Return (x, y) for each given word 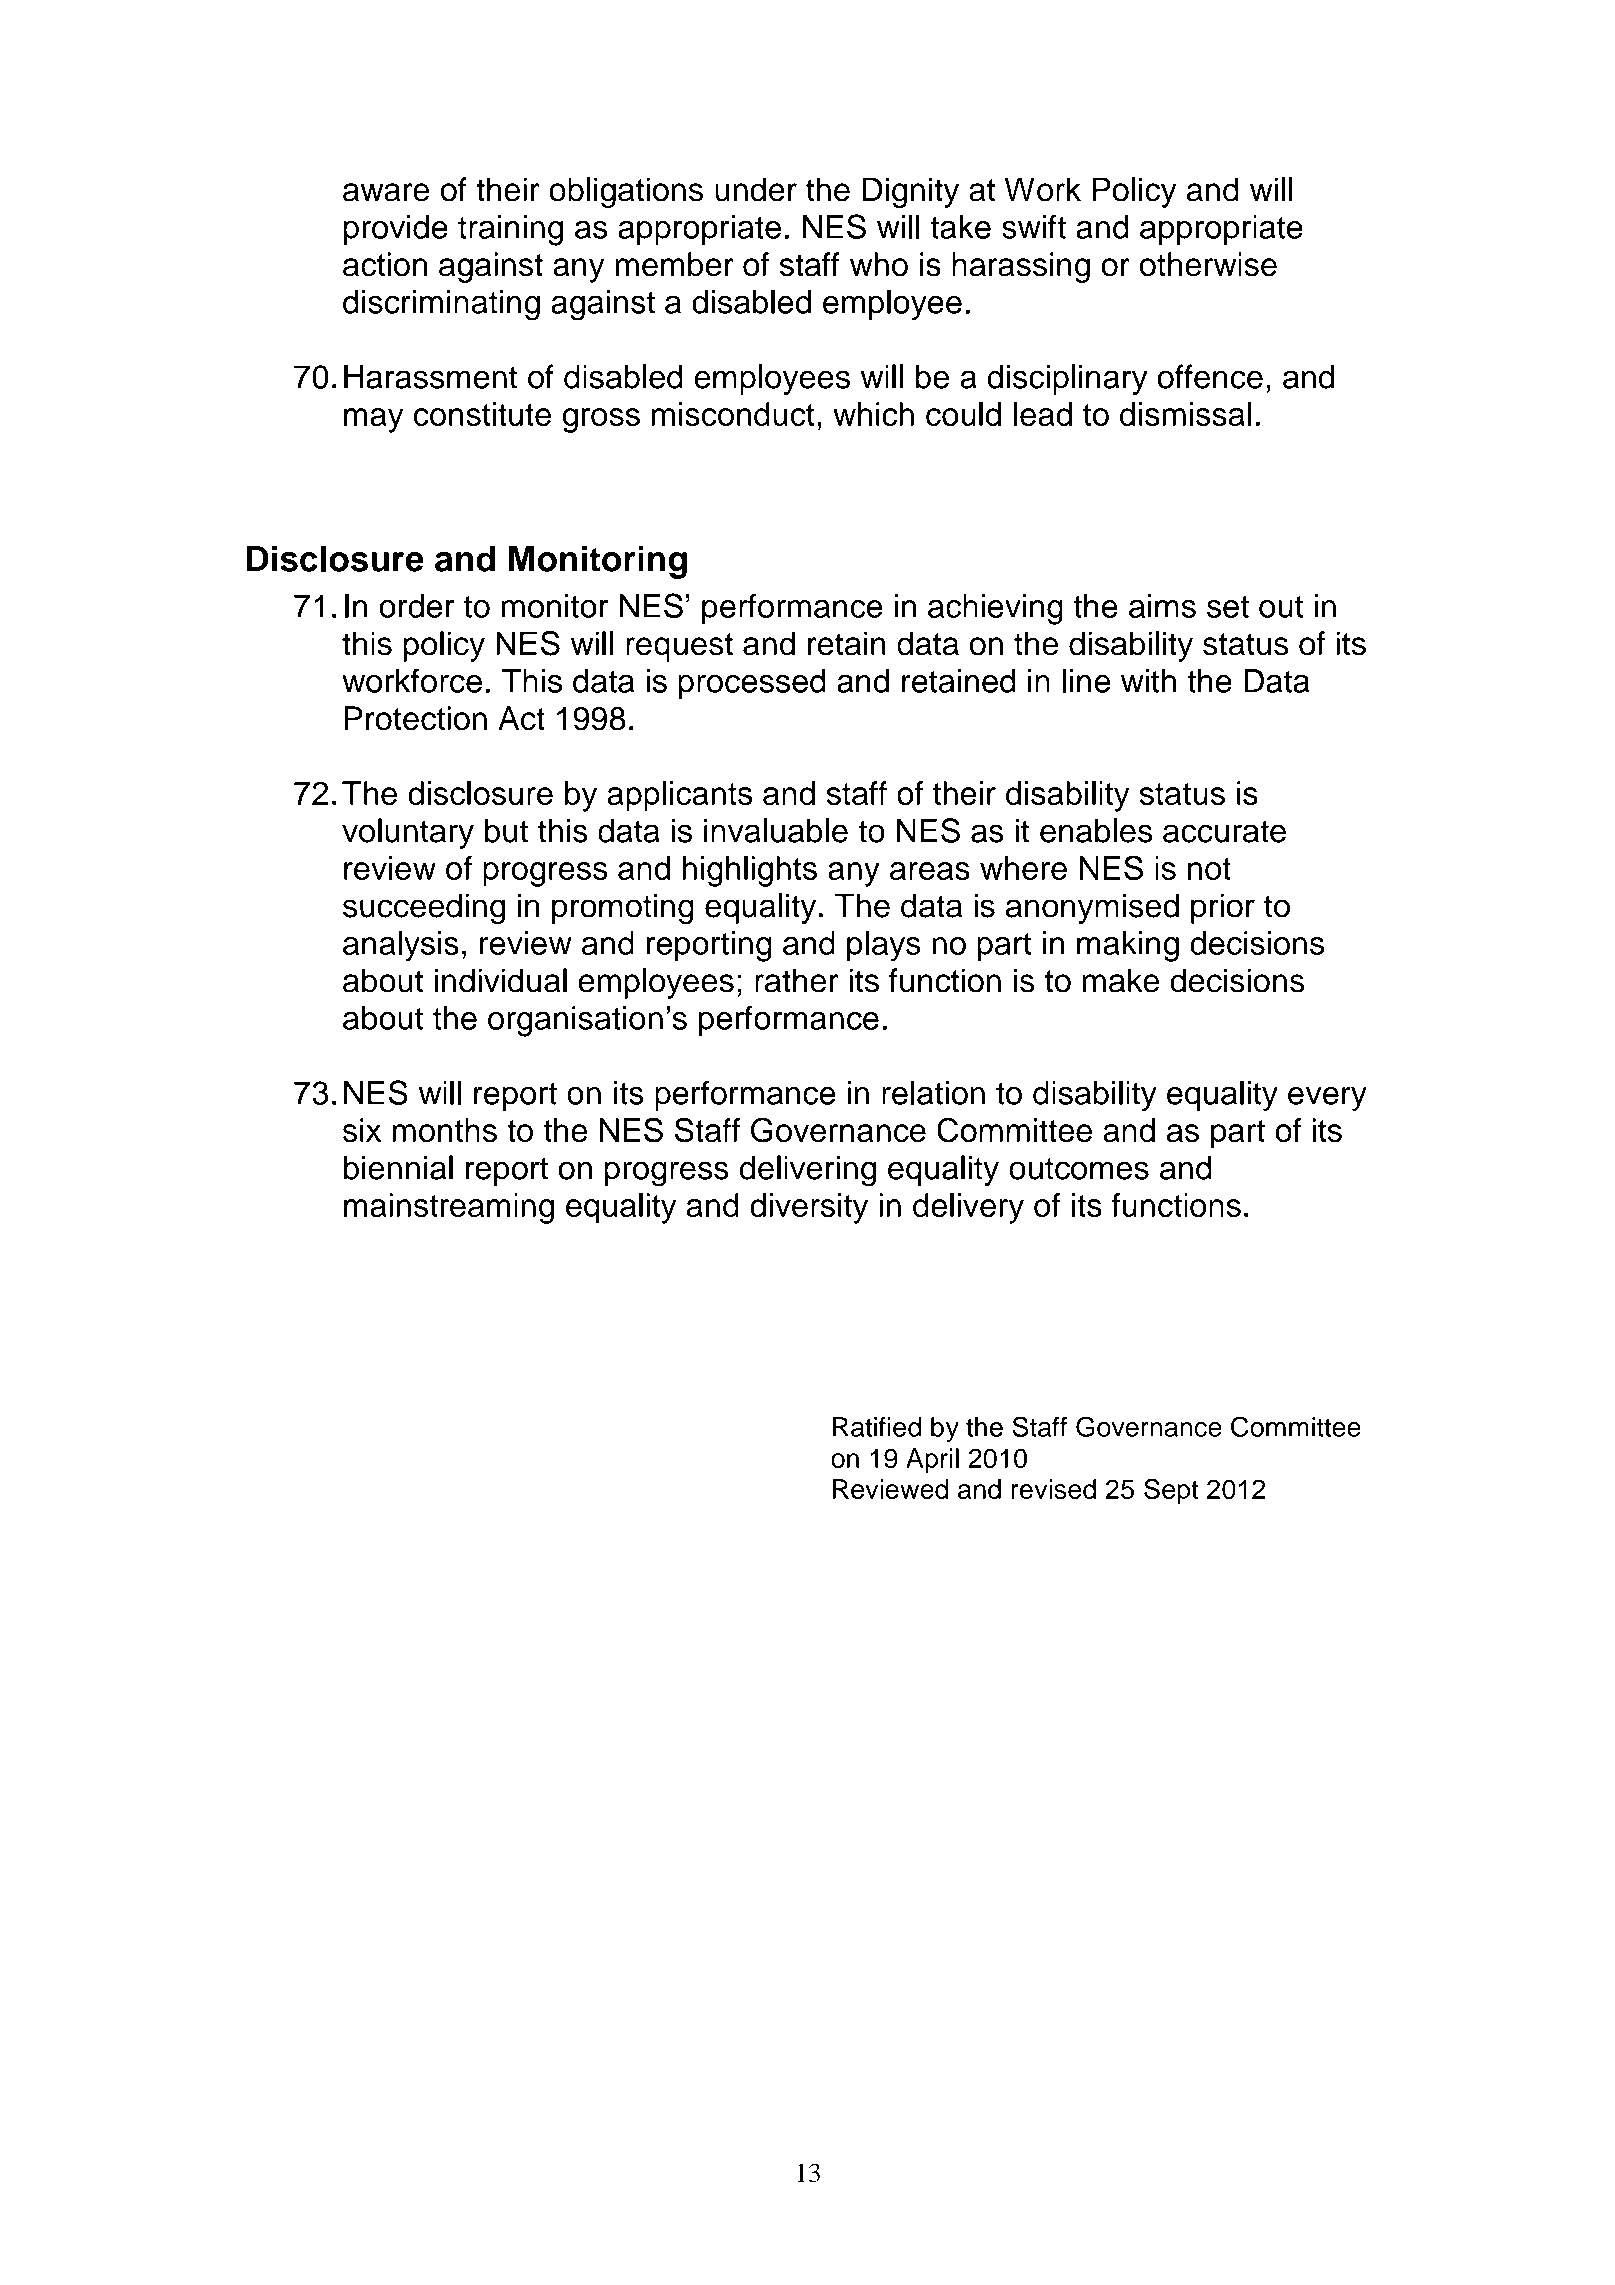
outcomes (1079, 1169)
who (879, 264)
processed (752, 684)
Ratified (877, 1427)
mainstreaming (449, 1208)
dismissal (1185, 414)
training (510, 230)
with (1148, 681)
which (873, 414)
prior (1223, 908)
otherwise (1208, 264)
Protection (415, 718)
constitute (482, 414)
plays (884, 946)
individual (501, 980)
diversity (809, 1208)
